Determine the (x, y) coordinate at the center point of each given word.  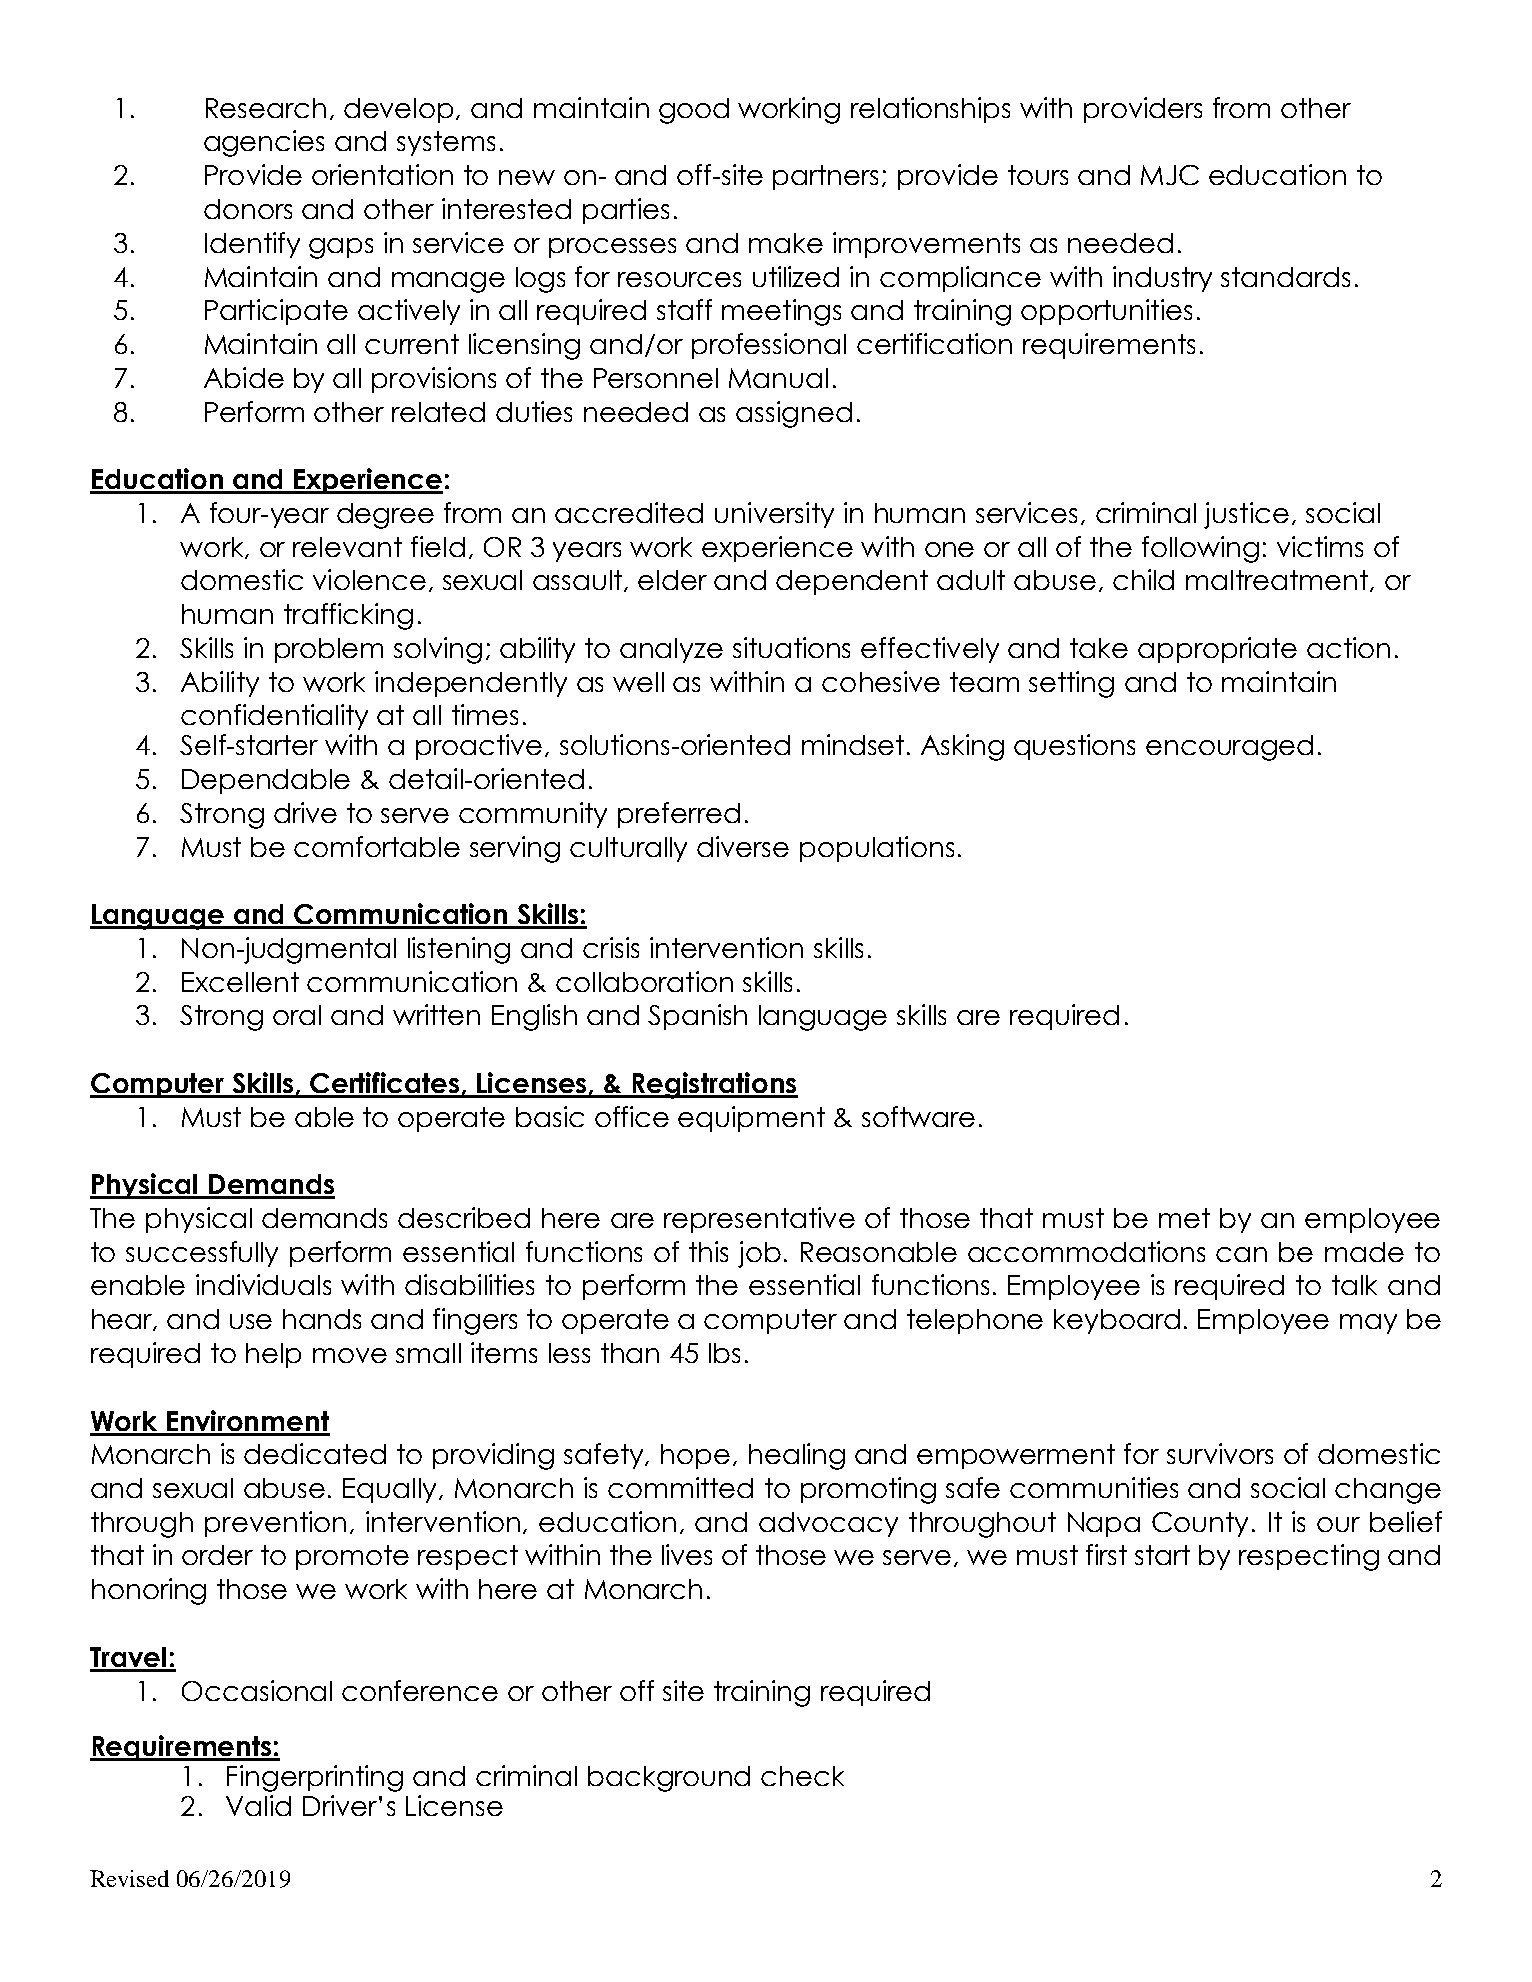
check (802, 1776)
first (1106, 1554)
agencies (264, 143)
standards (1285, 277)
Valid (258, 1805)
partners (825, 177)
